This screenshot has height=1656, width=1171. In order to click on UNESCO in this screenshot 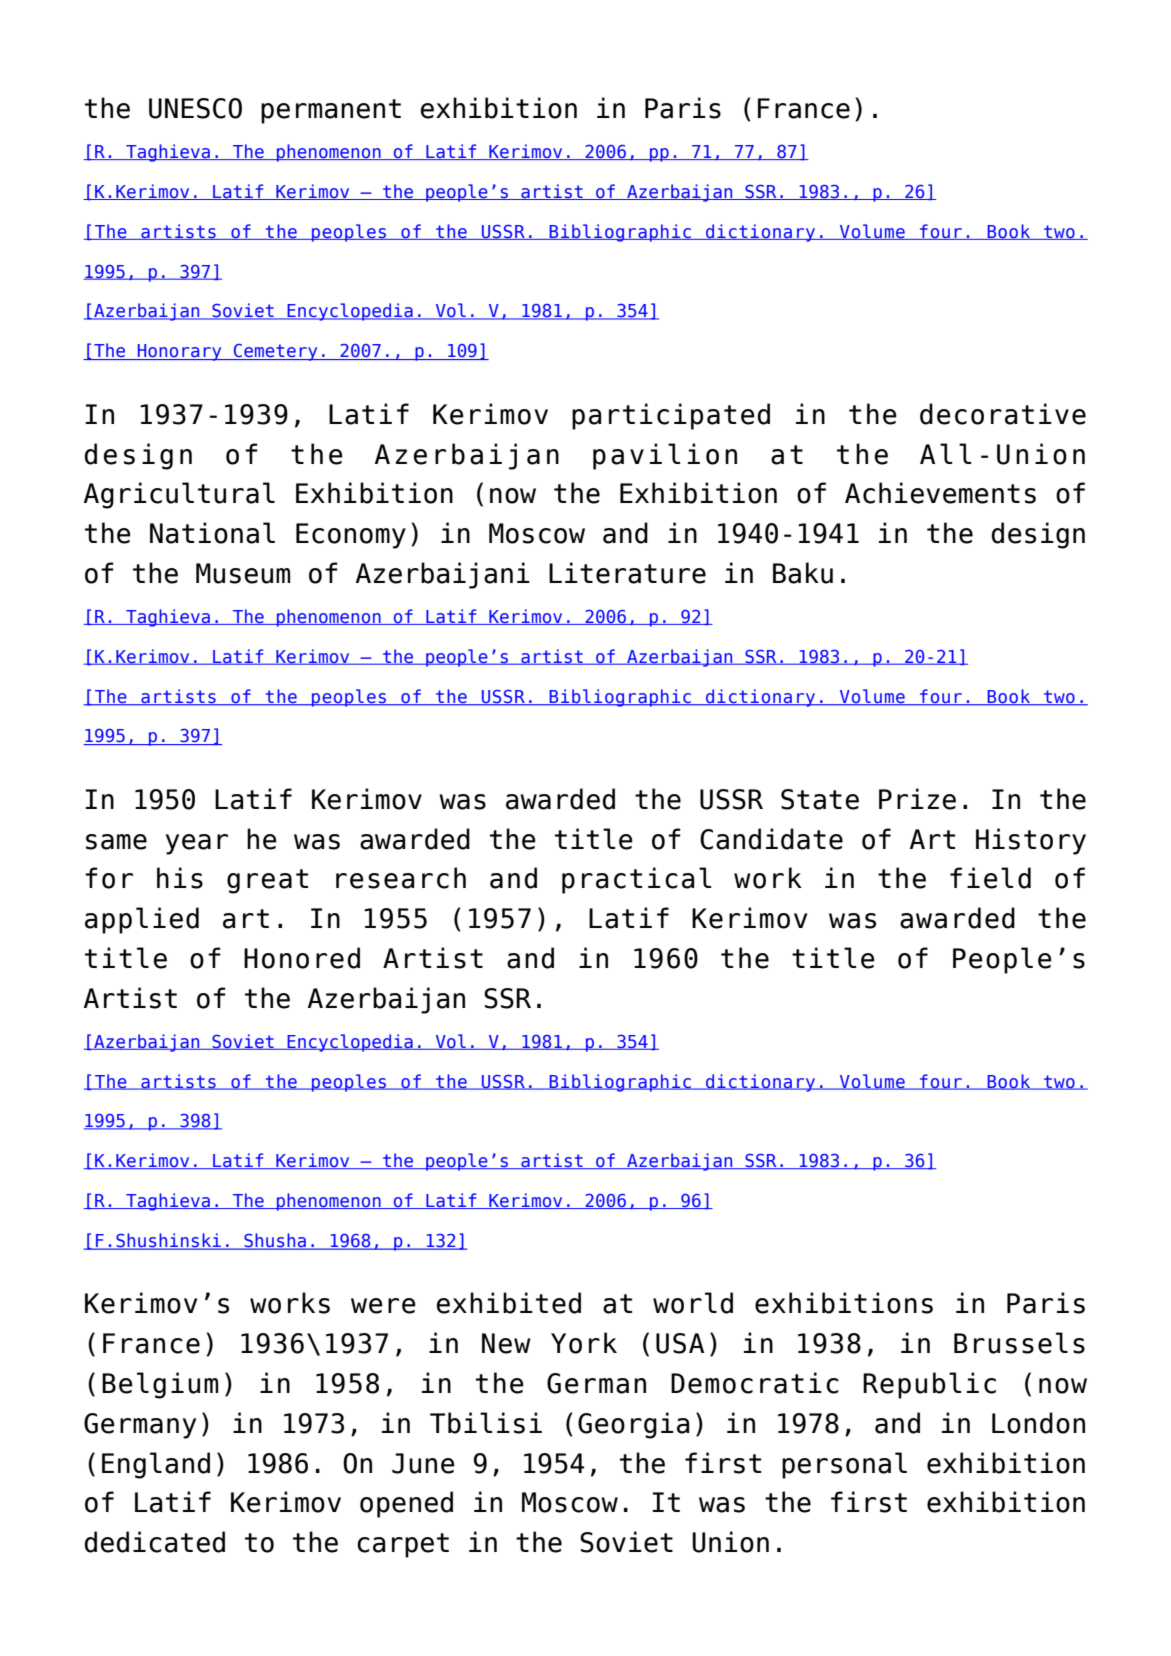, I will do `click(195, 108)`.
